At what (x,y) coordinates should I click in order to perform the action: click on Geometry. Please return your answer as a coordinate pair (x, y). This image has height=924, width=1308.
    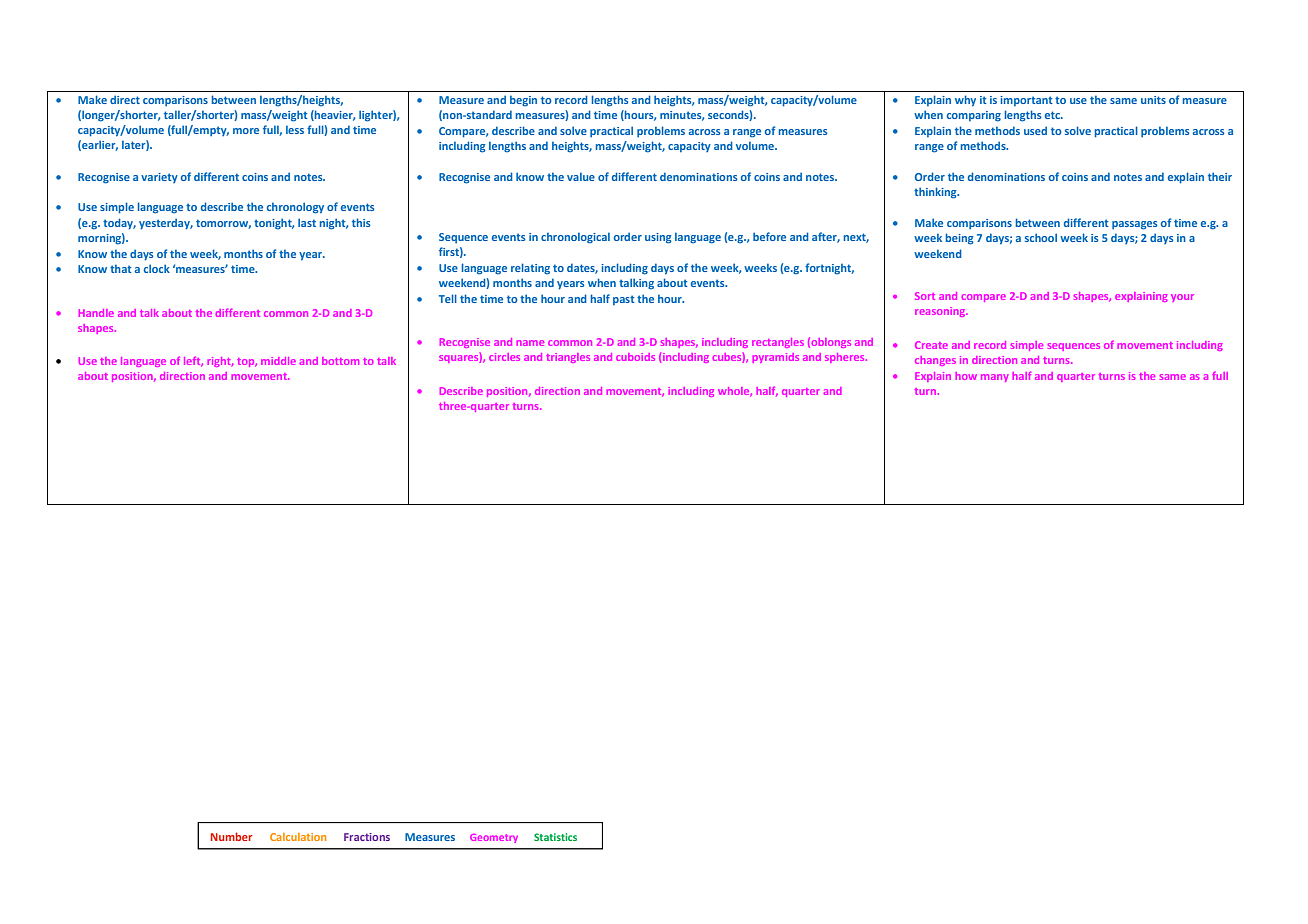
    Looking at the image, I should click on (494, 838).
